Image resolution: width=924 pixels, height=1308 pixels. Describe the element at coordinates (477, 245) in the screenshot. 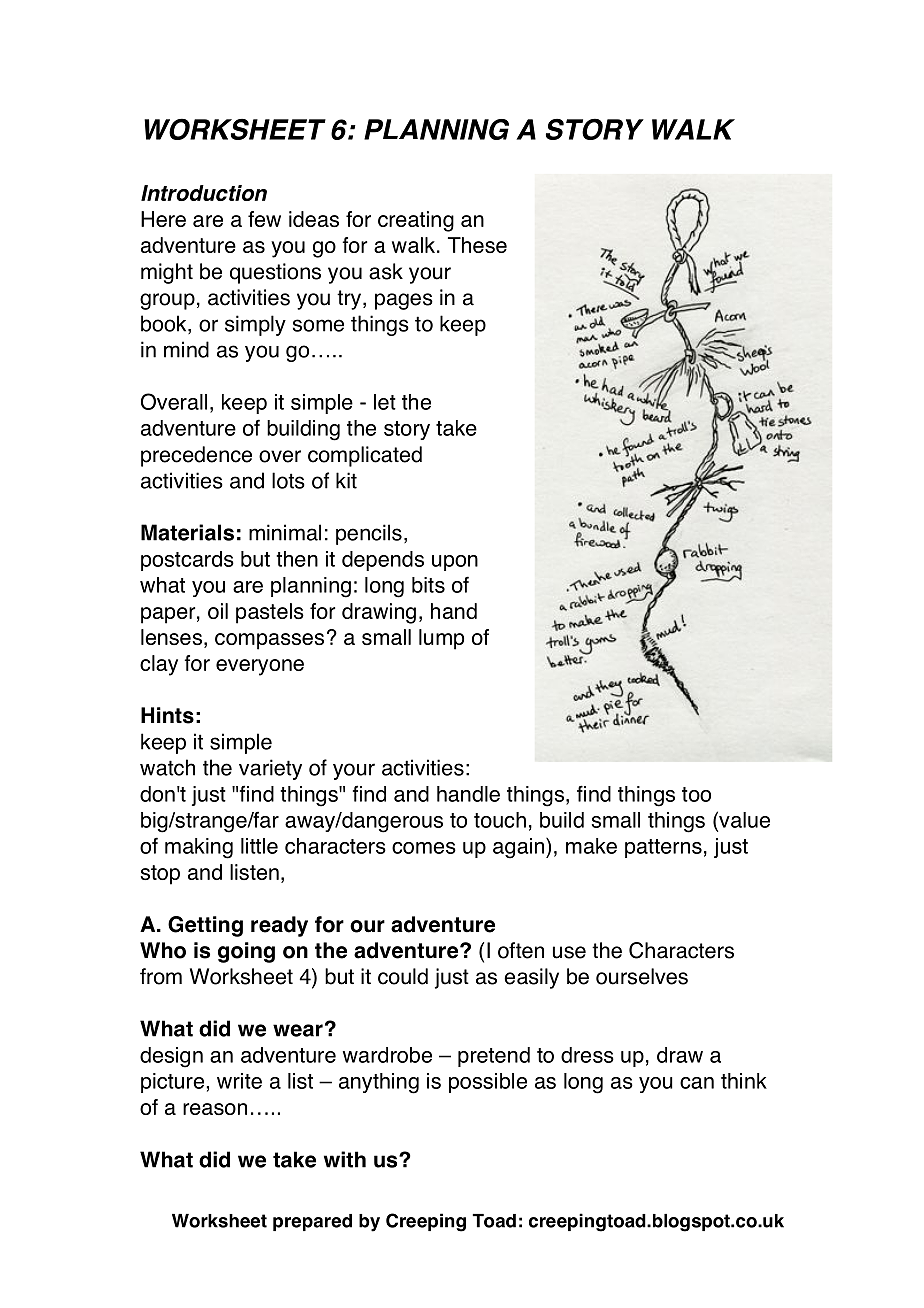

I see `These` at that location.
